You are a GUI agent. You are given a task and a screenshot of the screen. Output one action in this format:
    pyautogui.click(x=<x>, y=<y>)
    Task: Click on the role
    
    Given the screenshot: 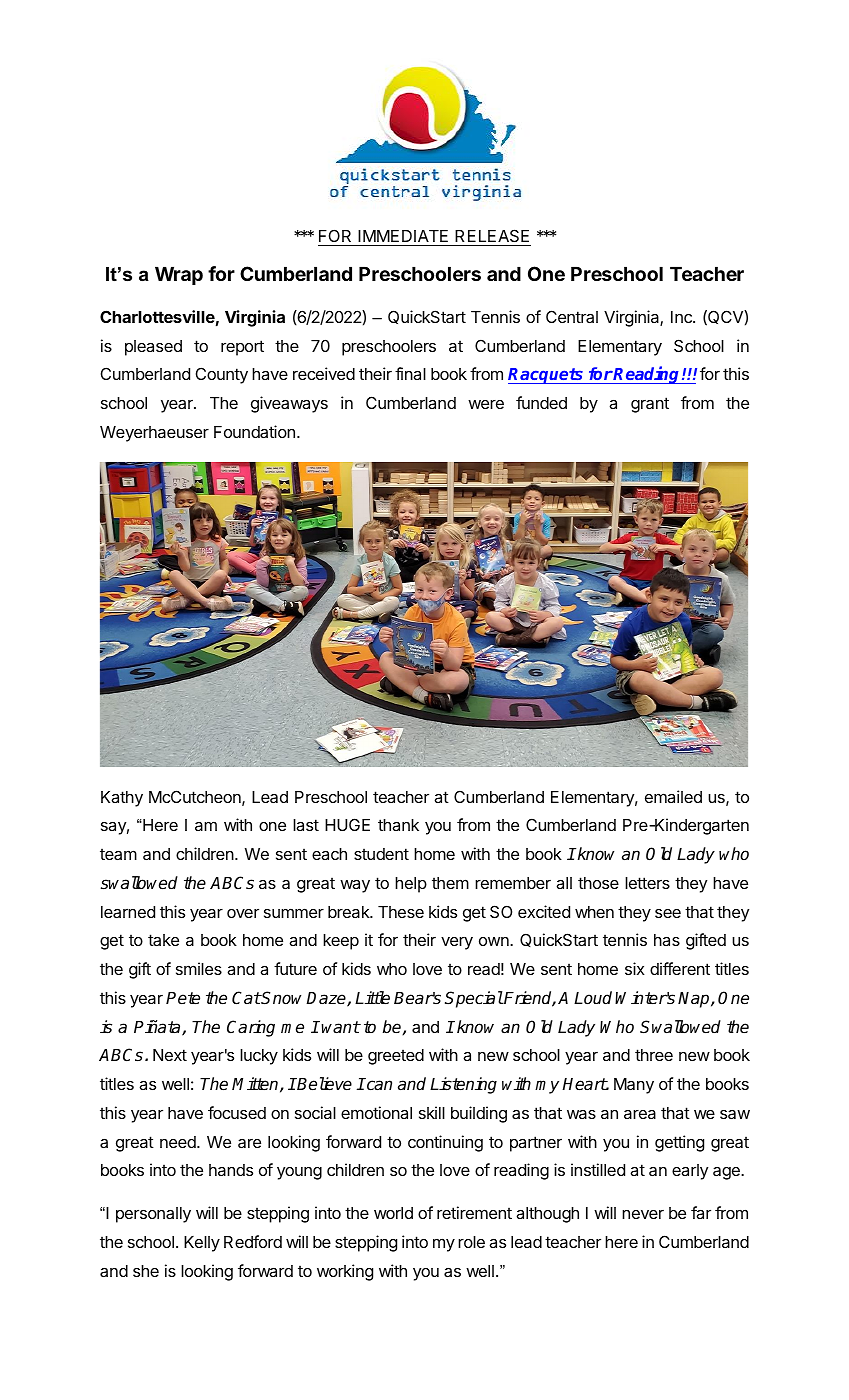 What is the action you would take?
    pyautogui.click(x=471, y=1242)
